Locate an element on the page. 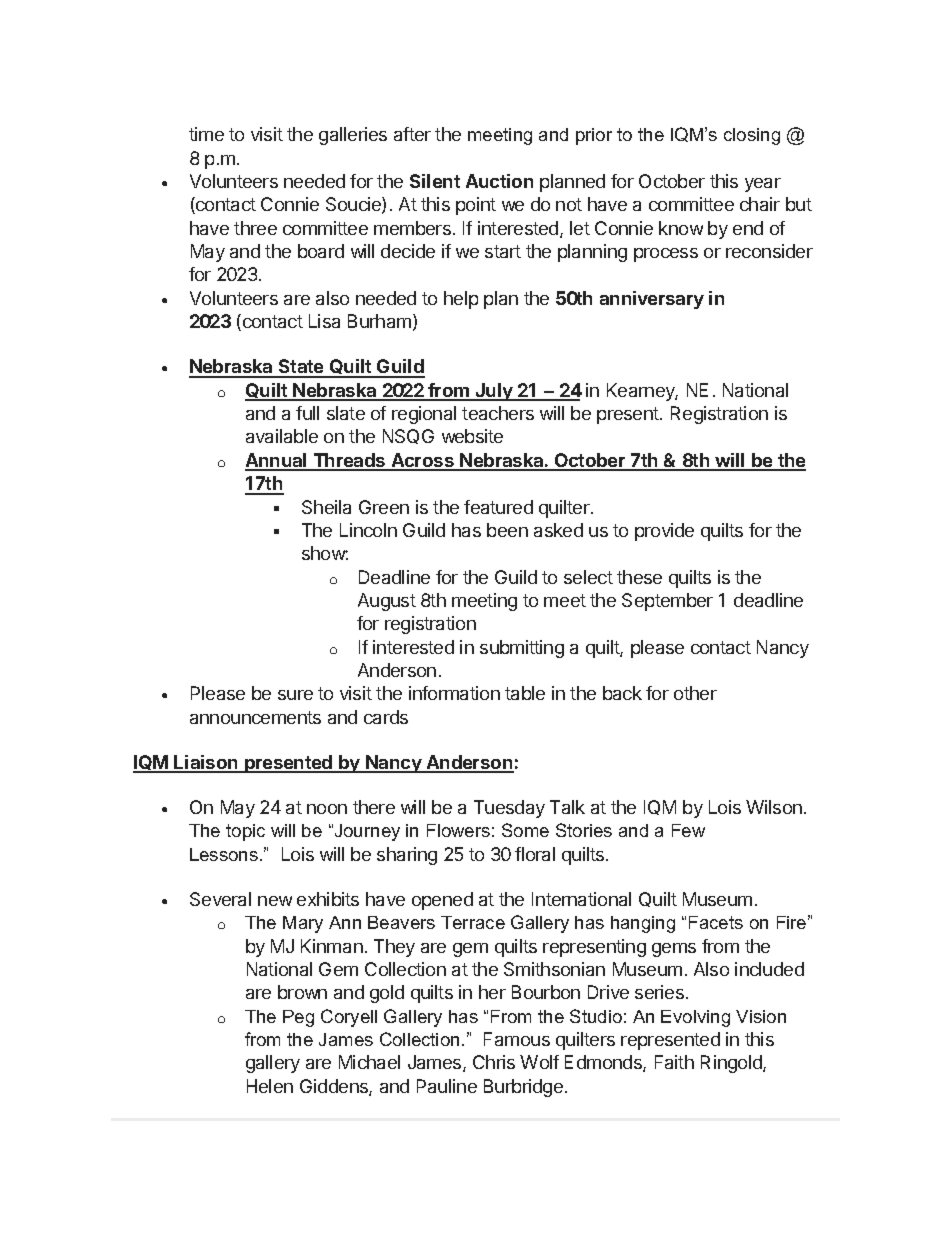 The height and width of the page is (1233, 952). Wilson is located at coordinates (774, 807).
